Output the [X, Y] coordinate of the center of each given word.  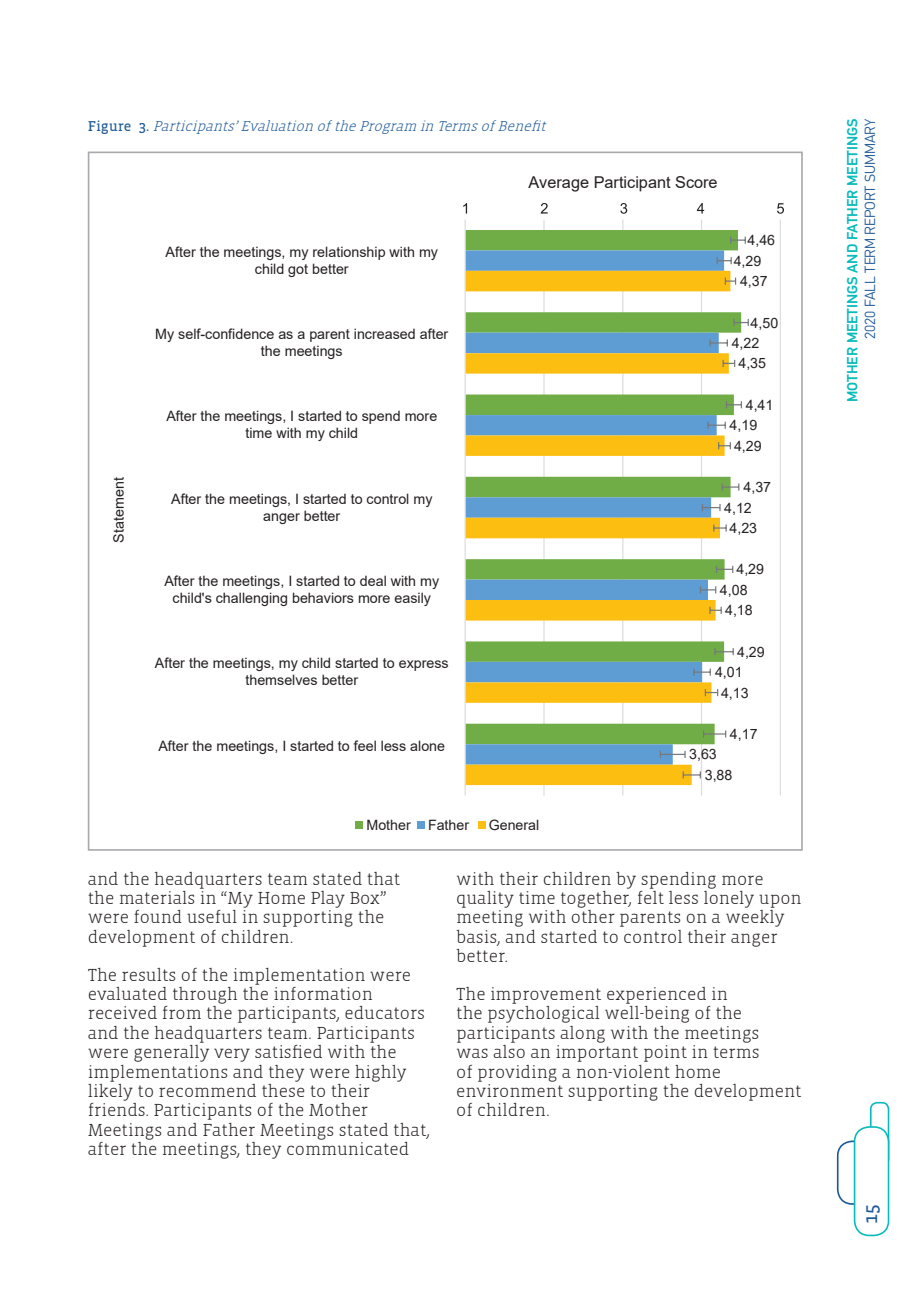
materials [157, 897]
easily [412, 599]
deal [373, 580]
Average [558, 184]
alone [427, 745]
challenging [251, 599]
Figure [109, 127]
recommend [207, 1090]
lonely [729, 898]
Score [696, 182]
